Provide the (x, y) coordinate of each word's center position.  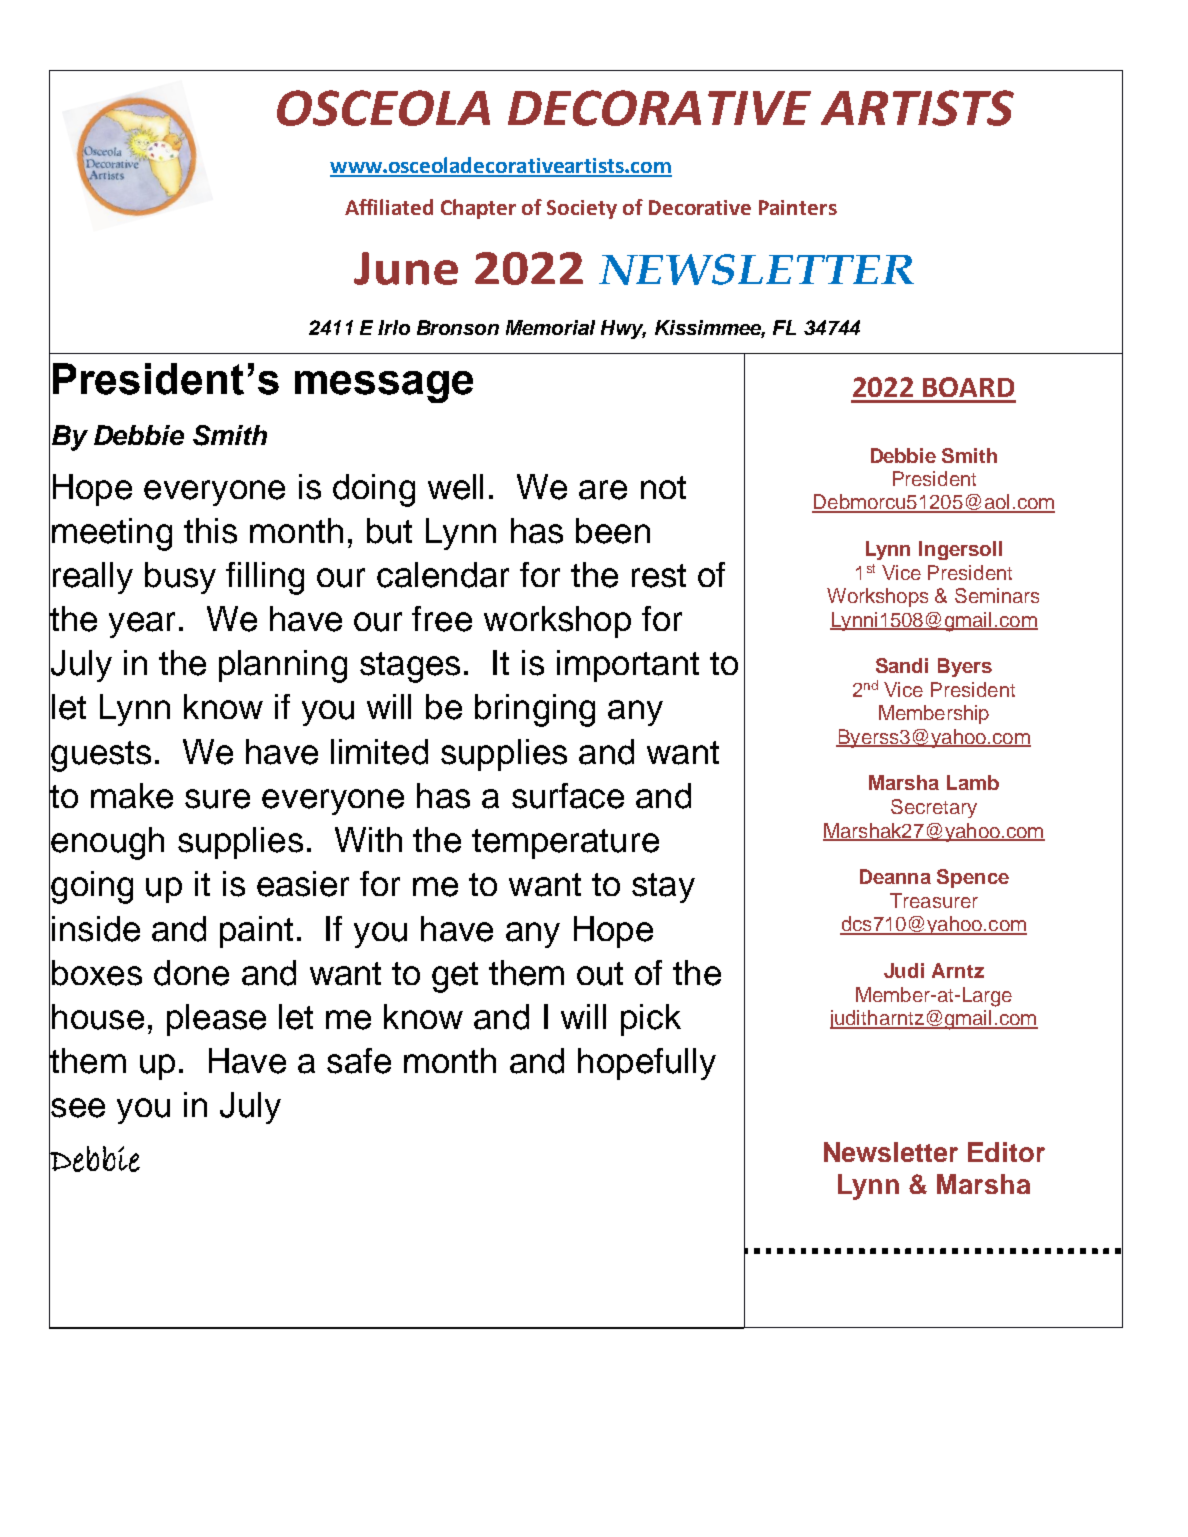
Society (582, 209)
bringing (535, 710)
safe (359, 1061)
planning (283, 666)
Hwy (623, 329)
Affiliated (389, 207)
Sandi (902, 665)
